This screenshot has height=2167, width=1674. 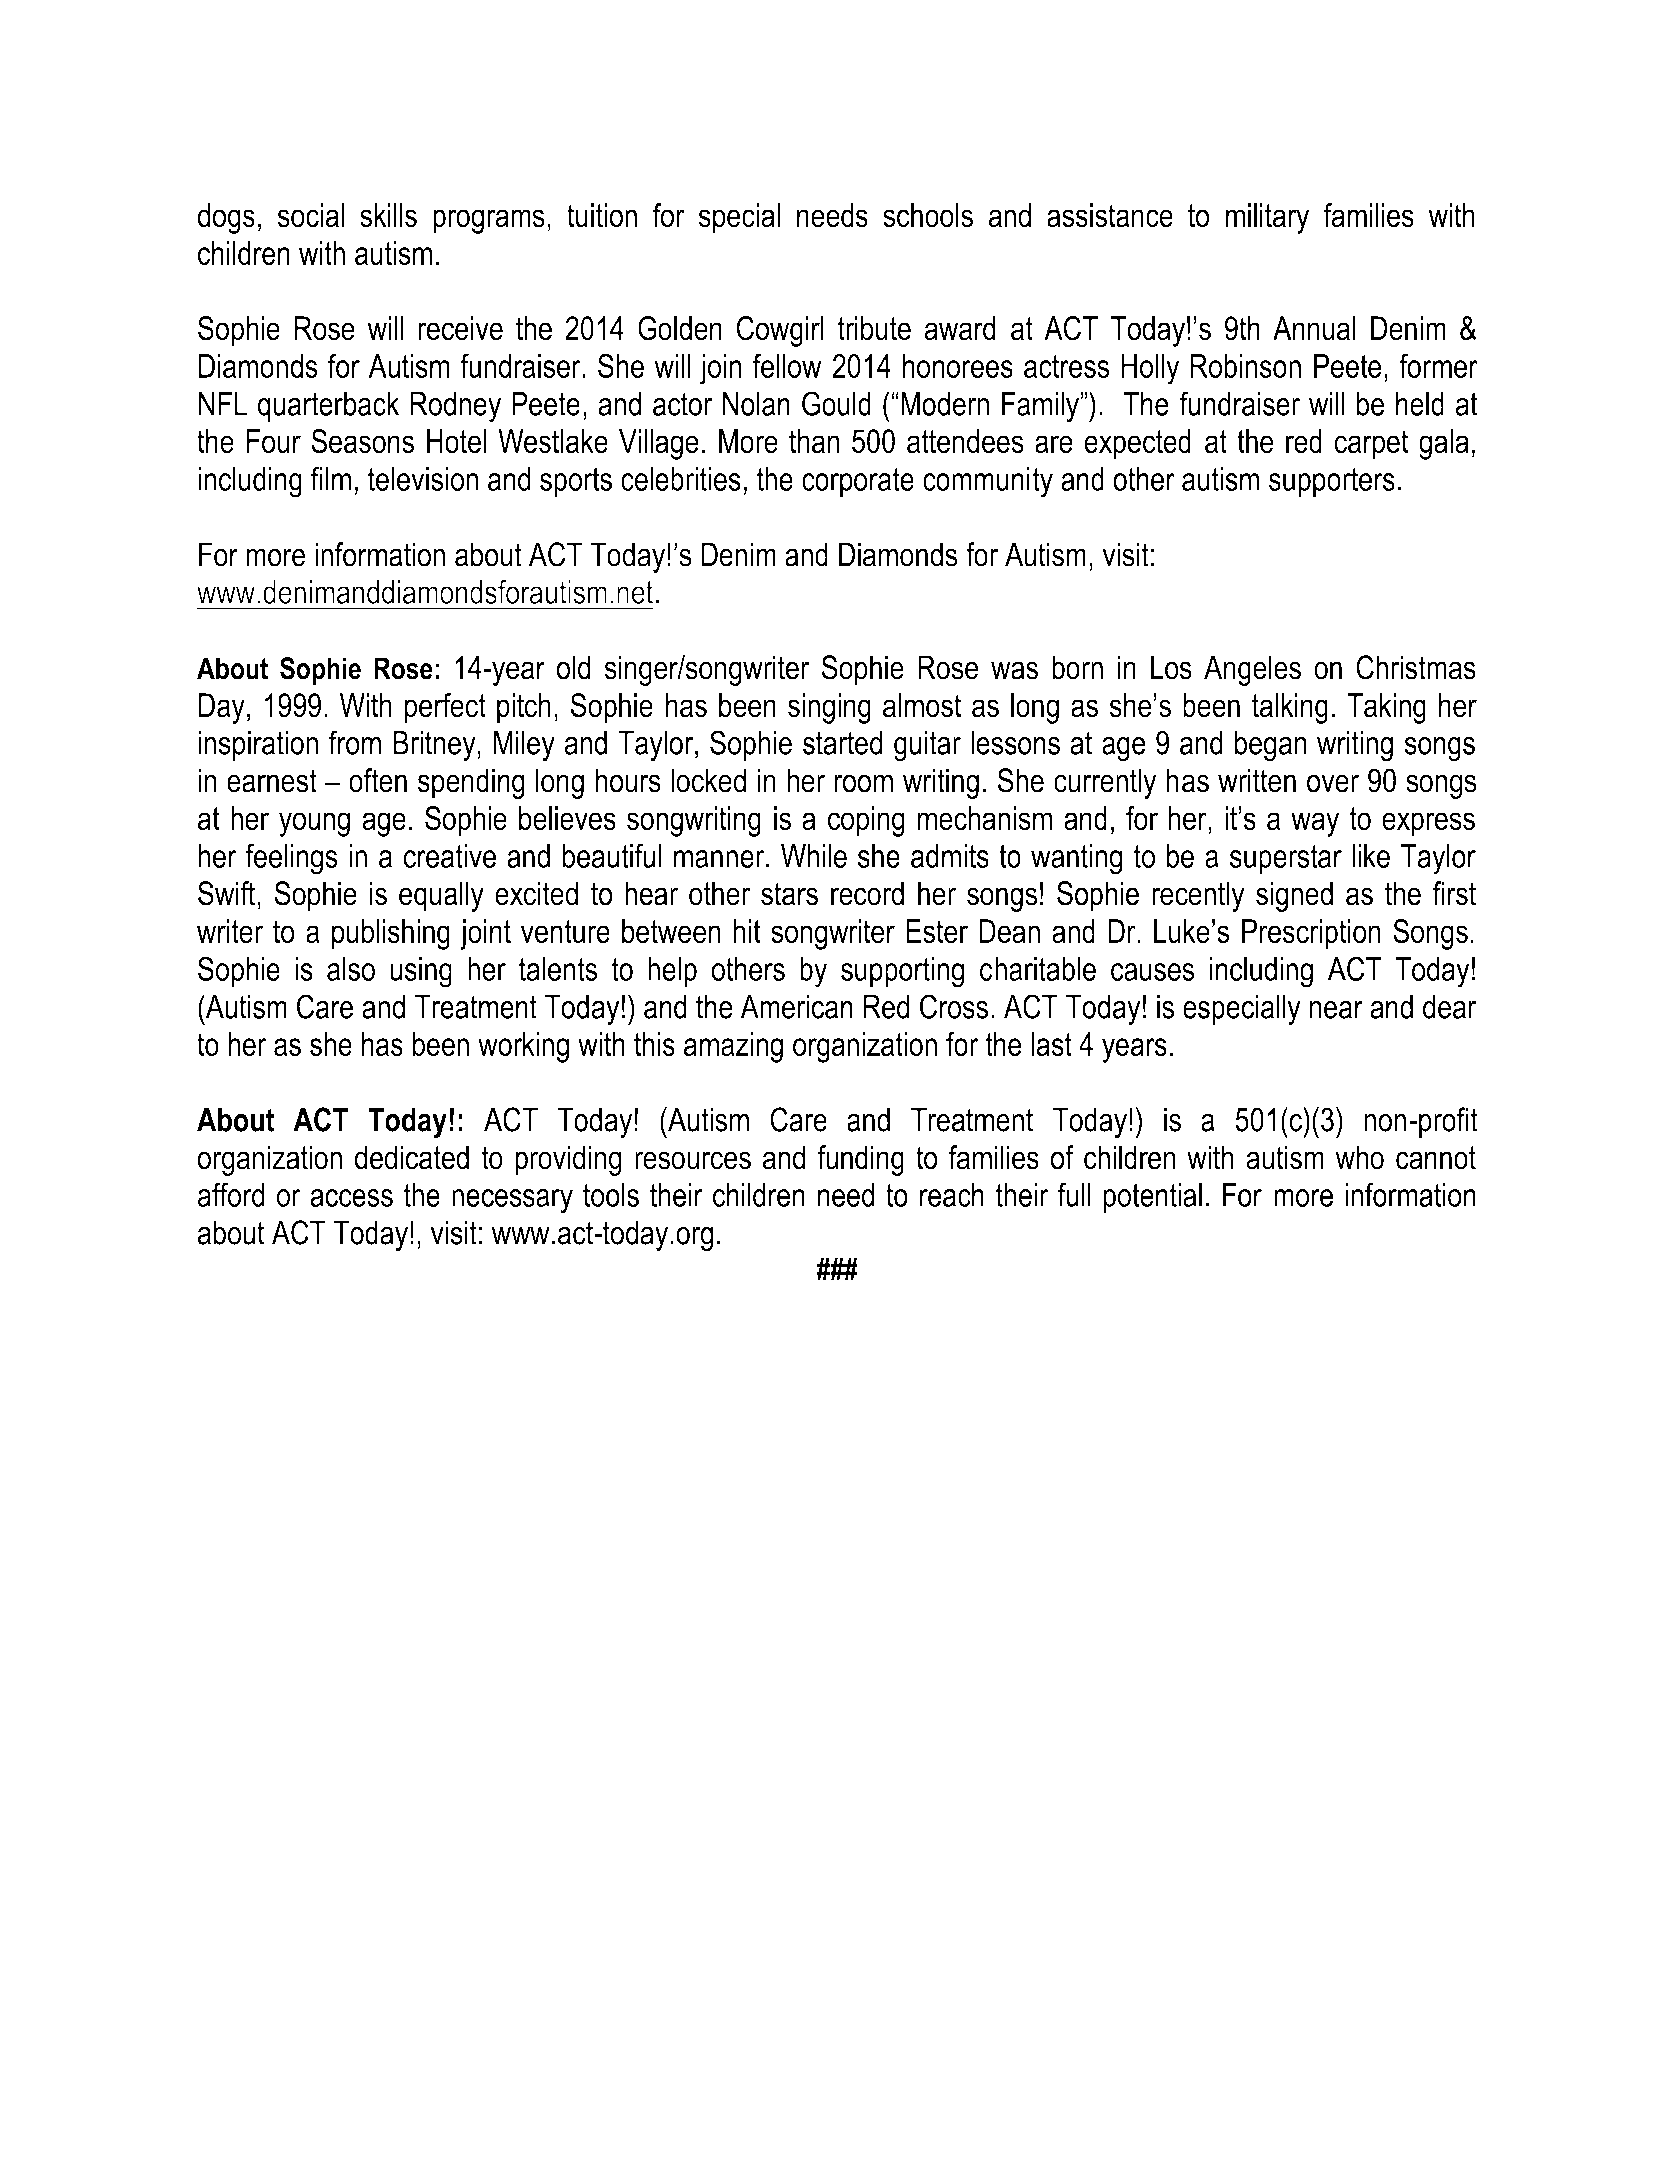 What do you see at coordinates (814, 856) in the screenshot?
I see `While` at bounding box center [814, 856].
